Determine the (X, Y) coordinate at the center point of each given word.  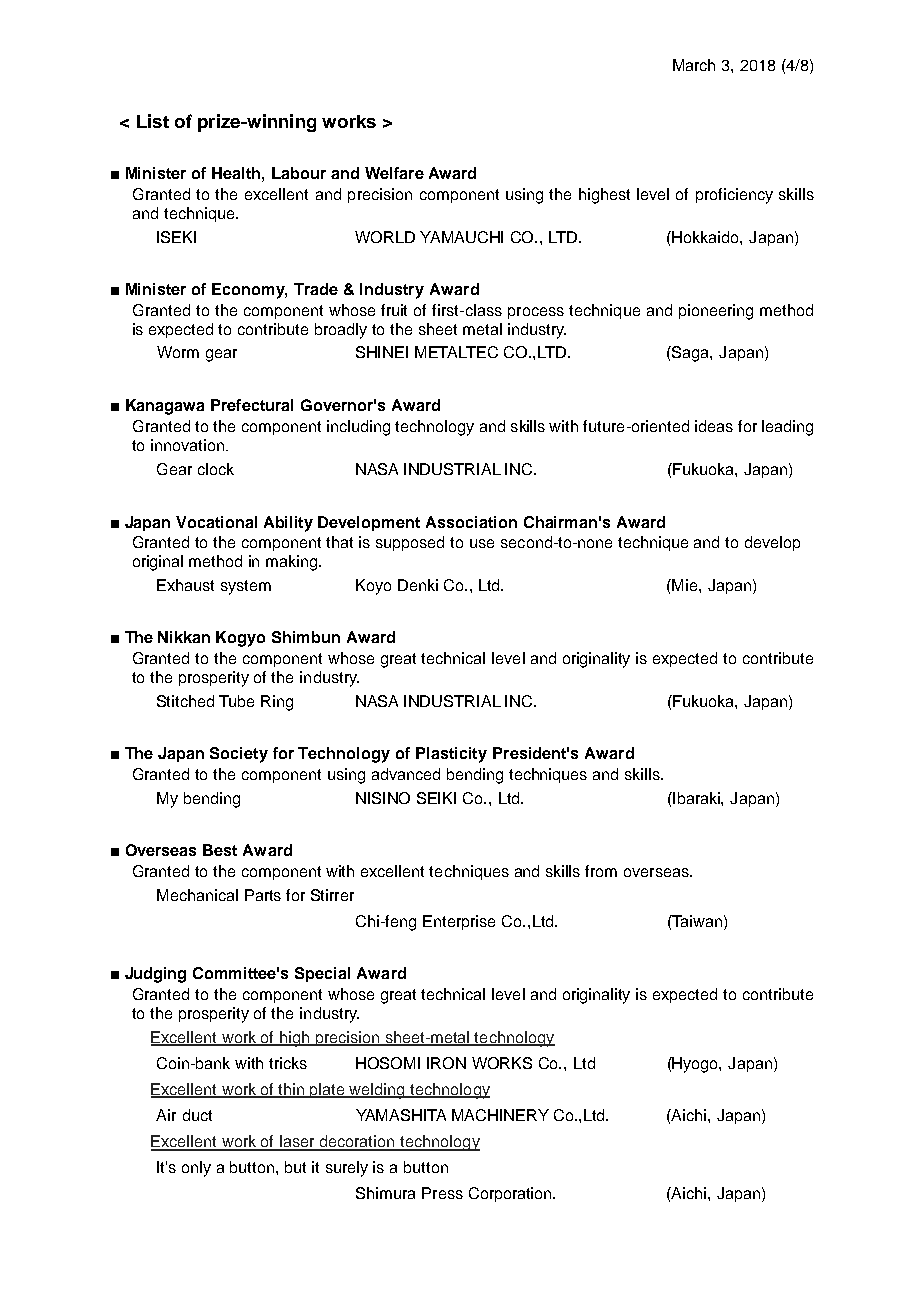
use (482, 543)
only (196, 1169)
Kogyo (240, 639)
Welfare (394, 173)
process (536, 313)
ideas (714, 426)
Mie (686, 585)
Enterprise (459, 922)
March (694, 65)
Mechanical (197, 895)
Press (442, 1193)
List (153, 121)
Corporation (512, 1194)
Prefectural (252, 405)
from (601, 871)
